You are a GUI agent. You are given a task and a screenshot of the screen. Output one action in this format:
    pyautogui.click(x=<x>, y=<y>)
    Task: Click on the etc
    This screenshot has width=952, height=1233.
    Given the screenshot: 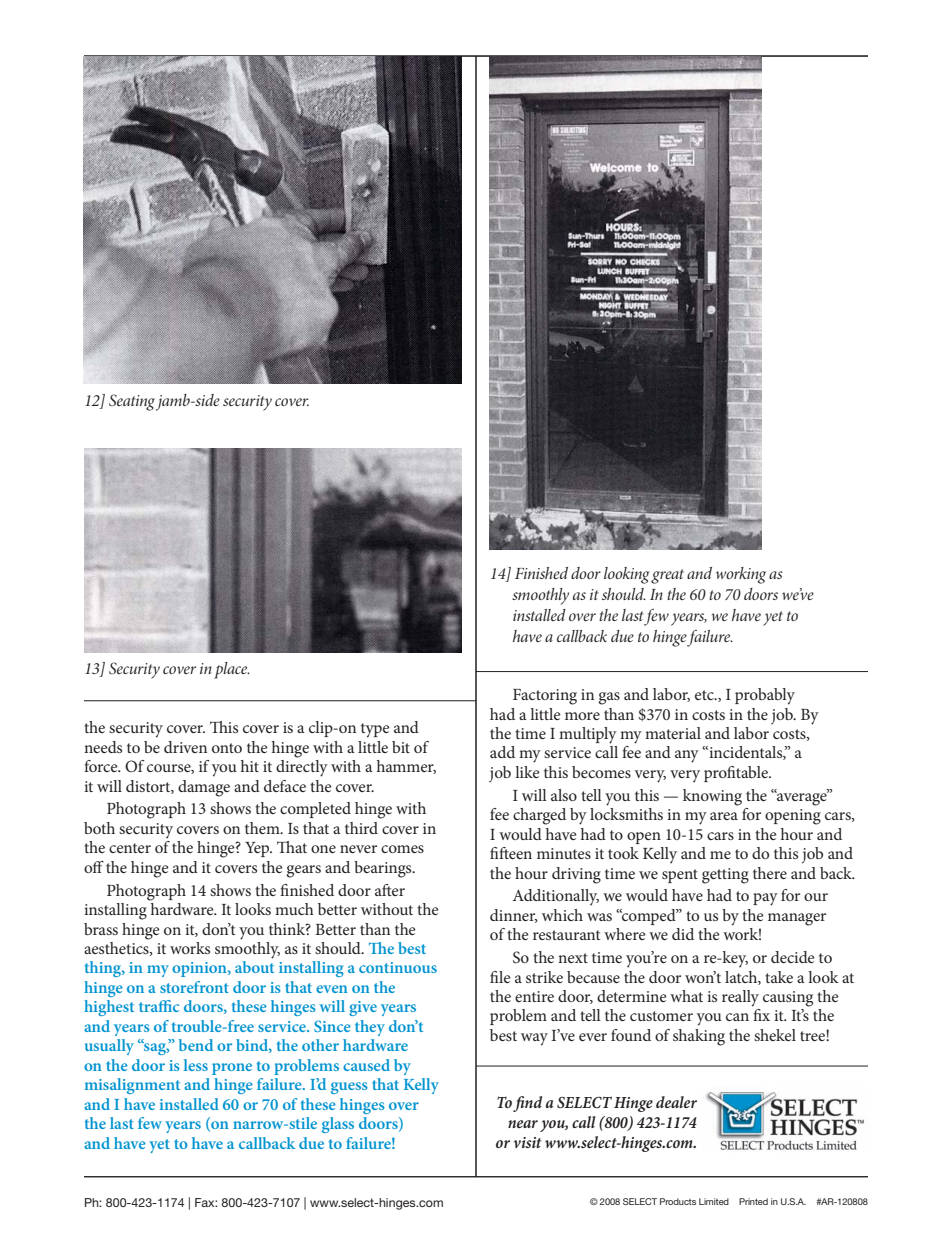 What is the action you would take?
    pyautogui.click(x=705, y=695)
